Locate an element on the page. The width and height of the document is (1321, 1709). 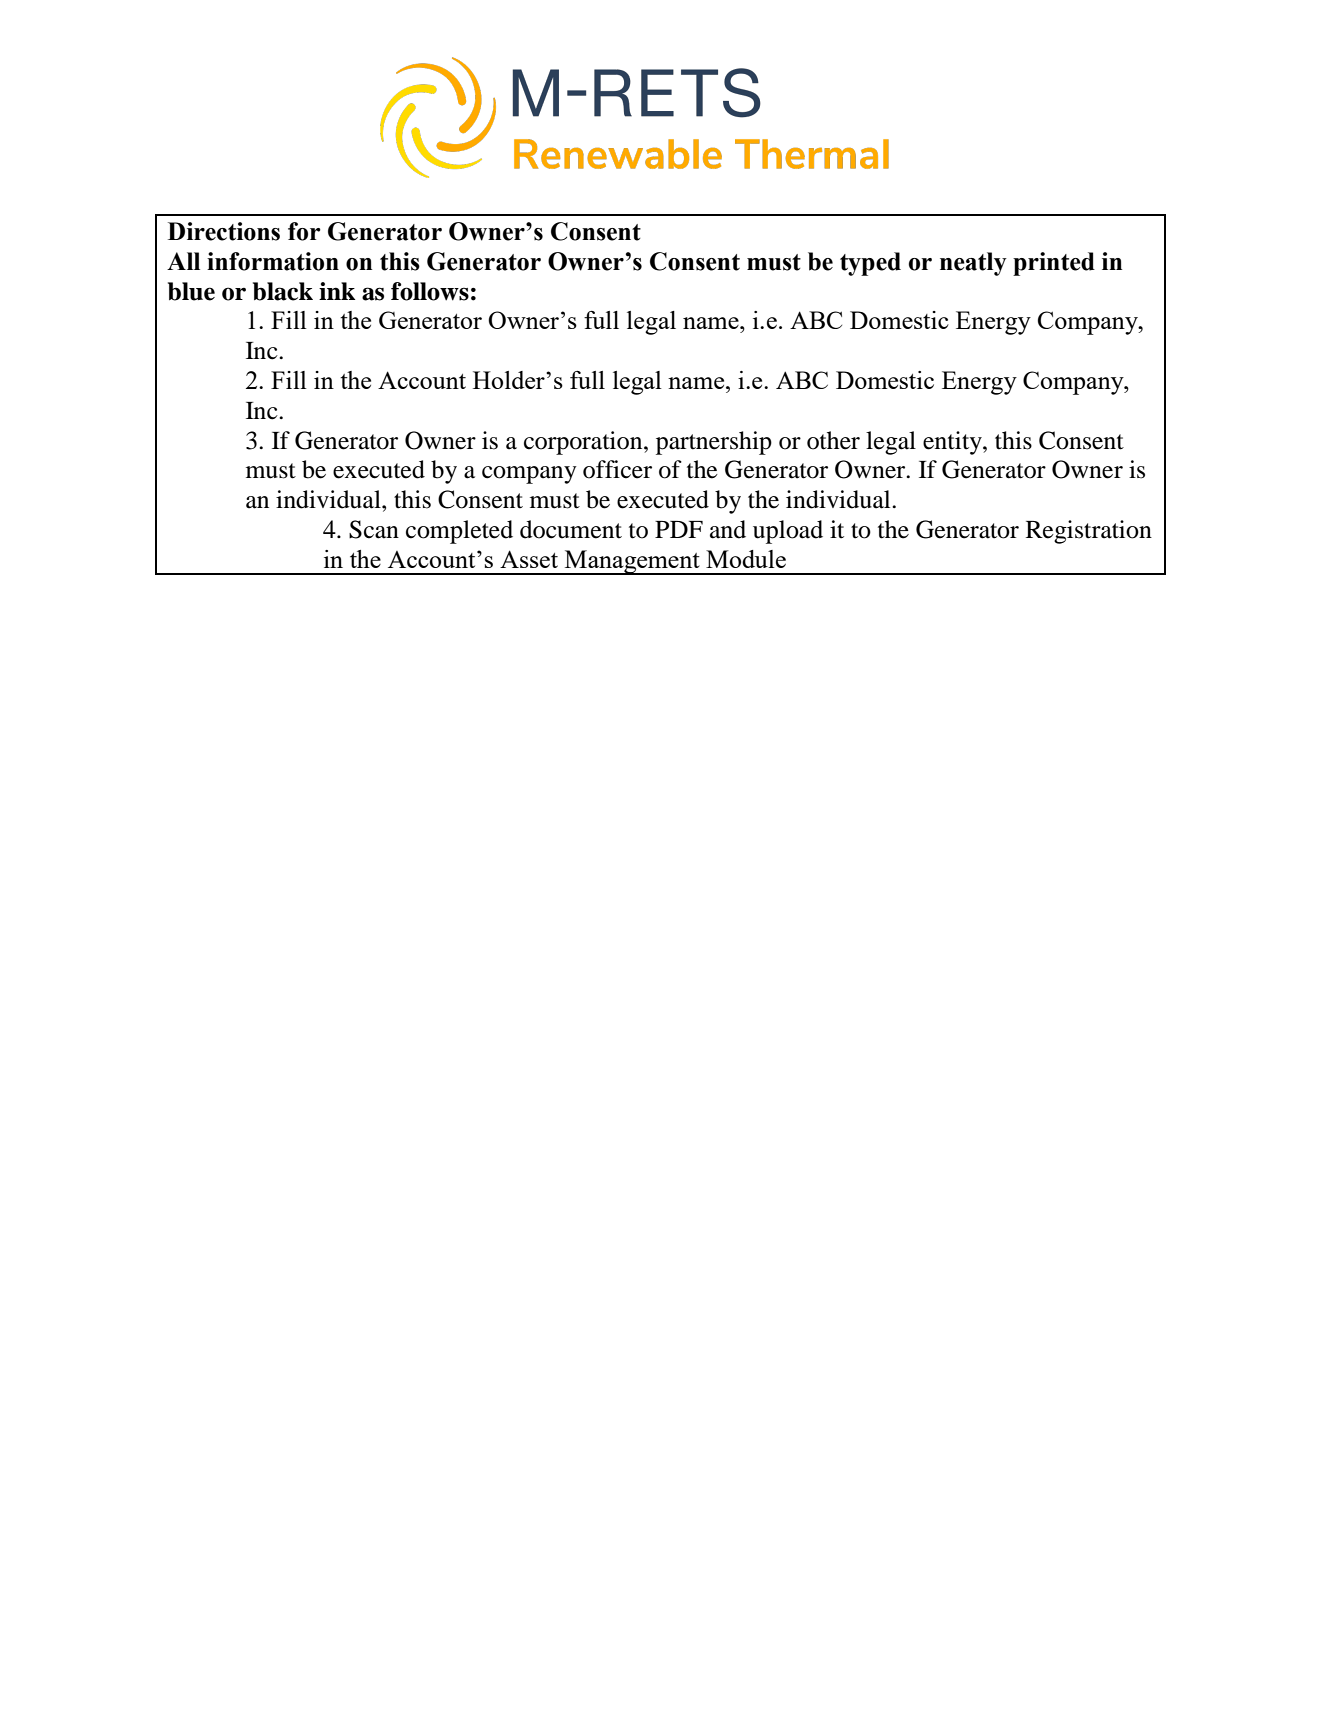
printed is located at coordinates (1054, 264).
